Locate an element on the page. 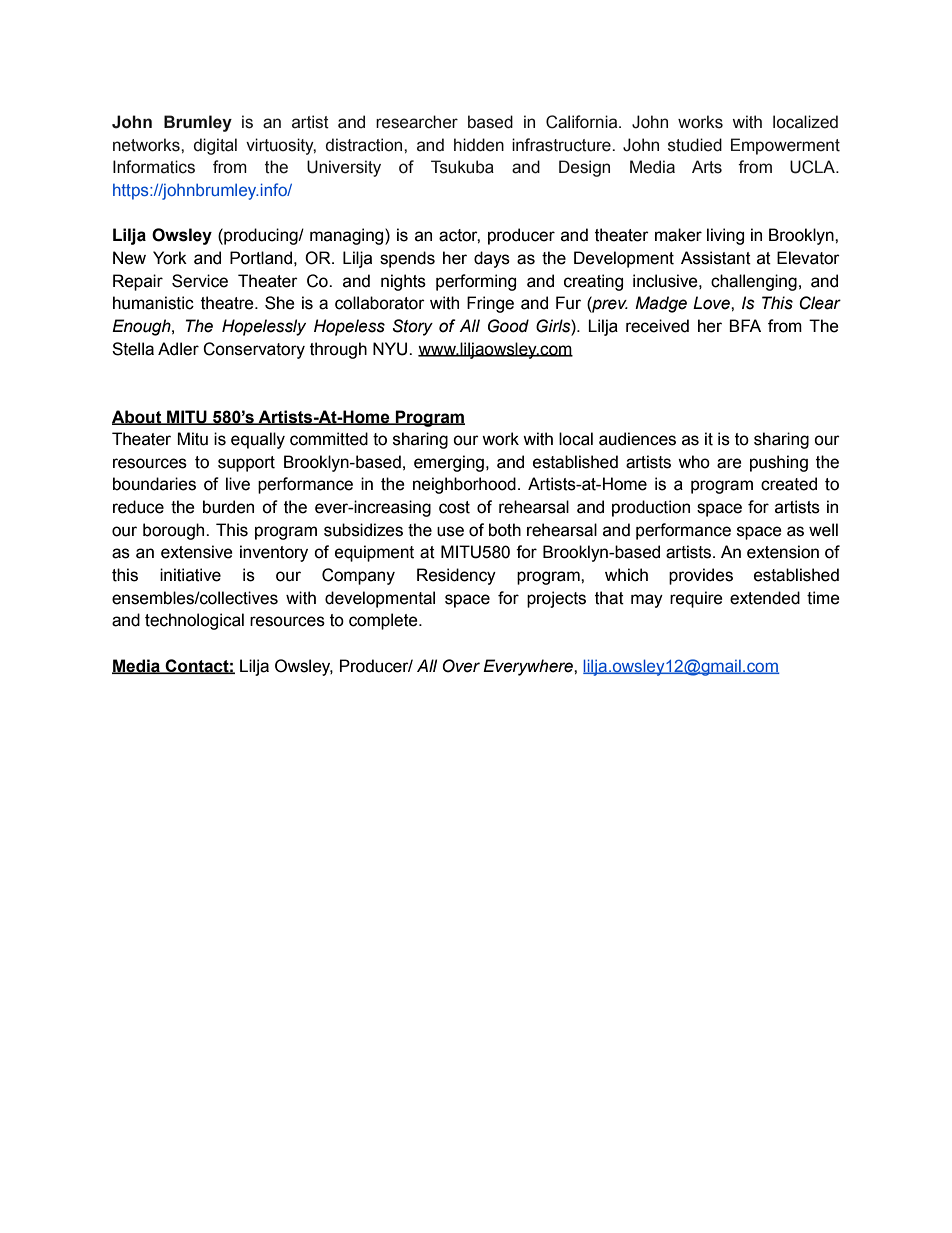 This page has width=952, height=1233. technological is located at coordinates (194, 621).
